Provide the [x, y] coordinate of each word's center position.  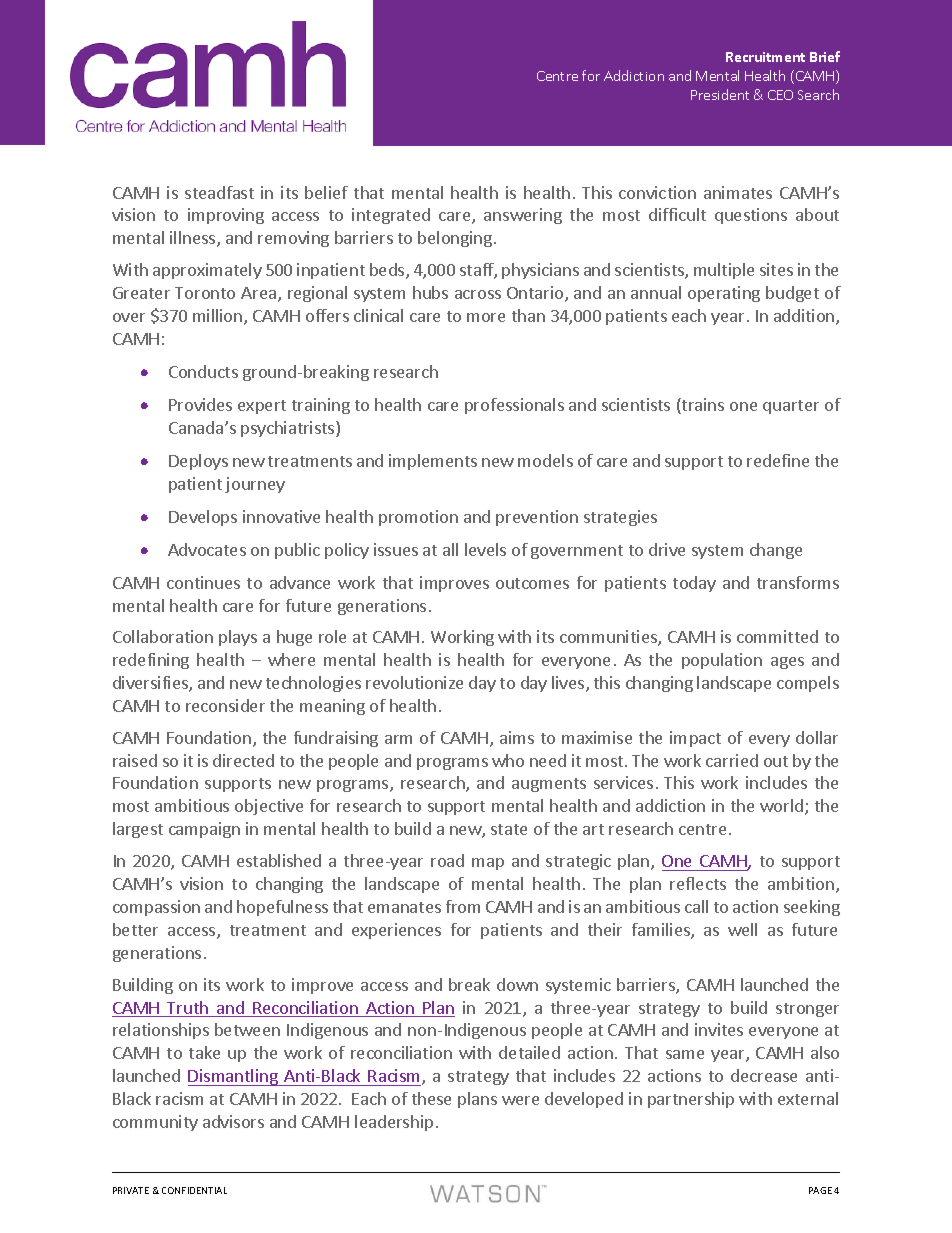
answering [523, 216]
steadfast [219, 192]
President [720, 94]
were [520, 1100]
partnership [691, 1100]
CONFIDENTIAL [194, 1190]
